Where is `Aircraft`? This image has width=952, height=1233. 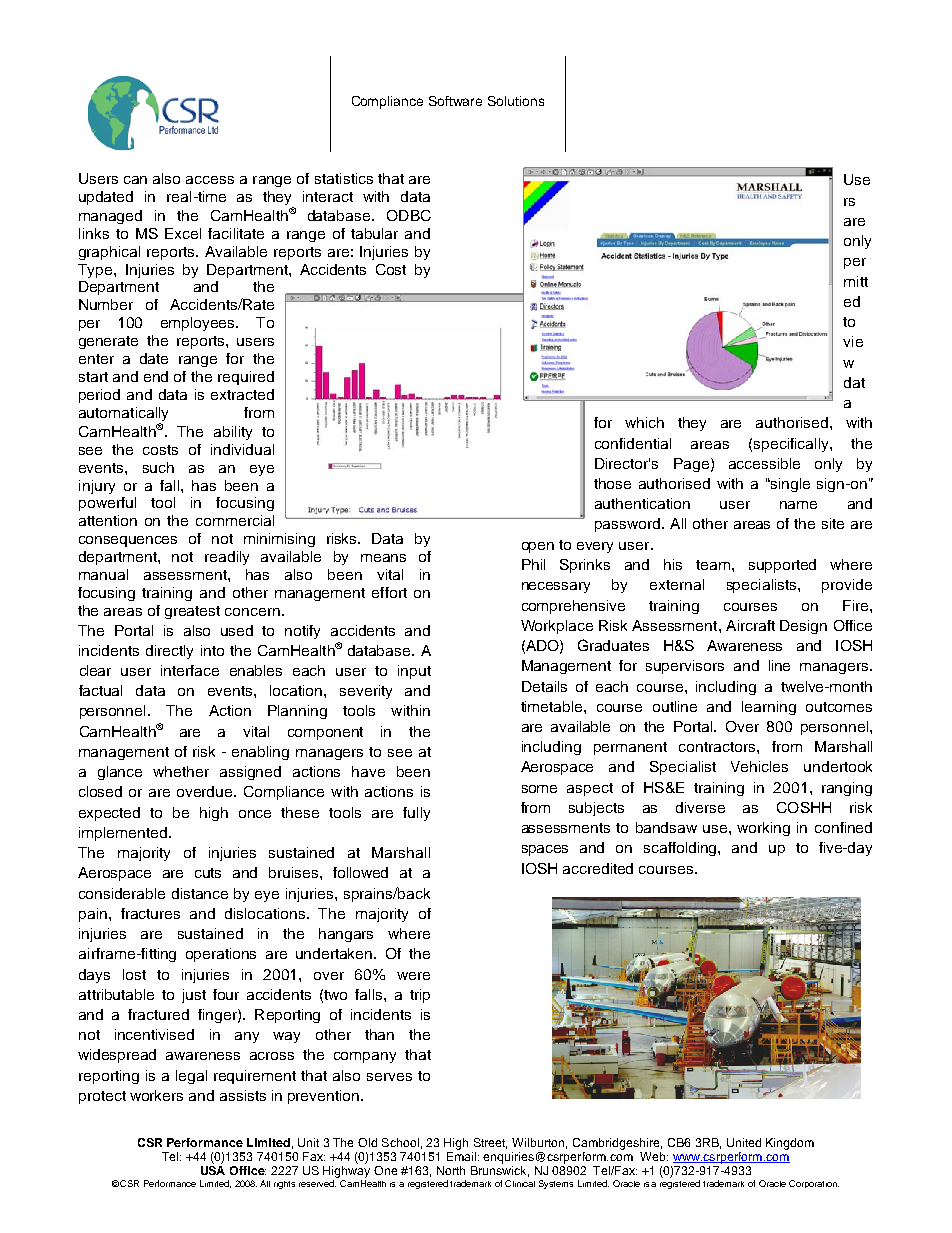 Aircraft is located at coordinates (750, 625).
